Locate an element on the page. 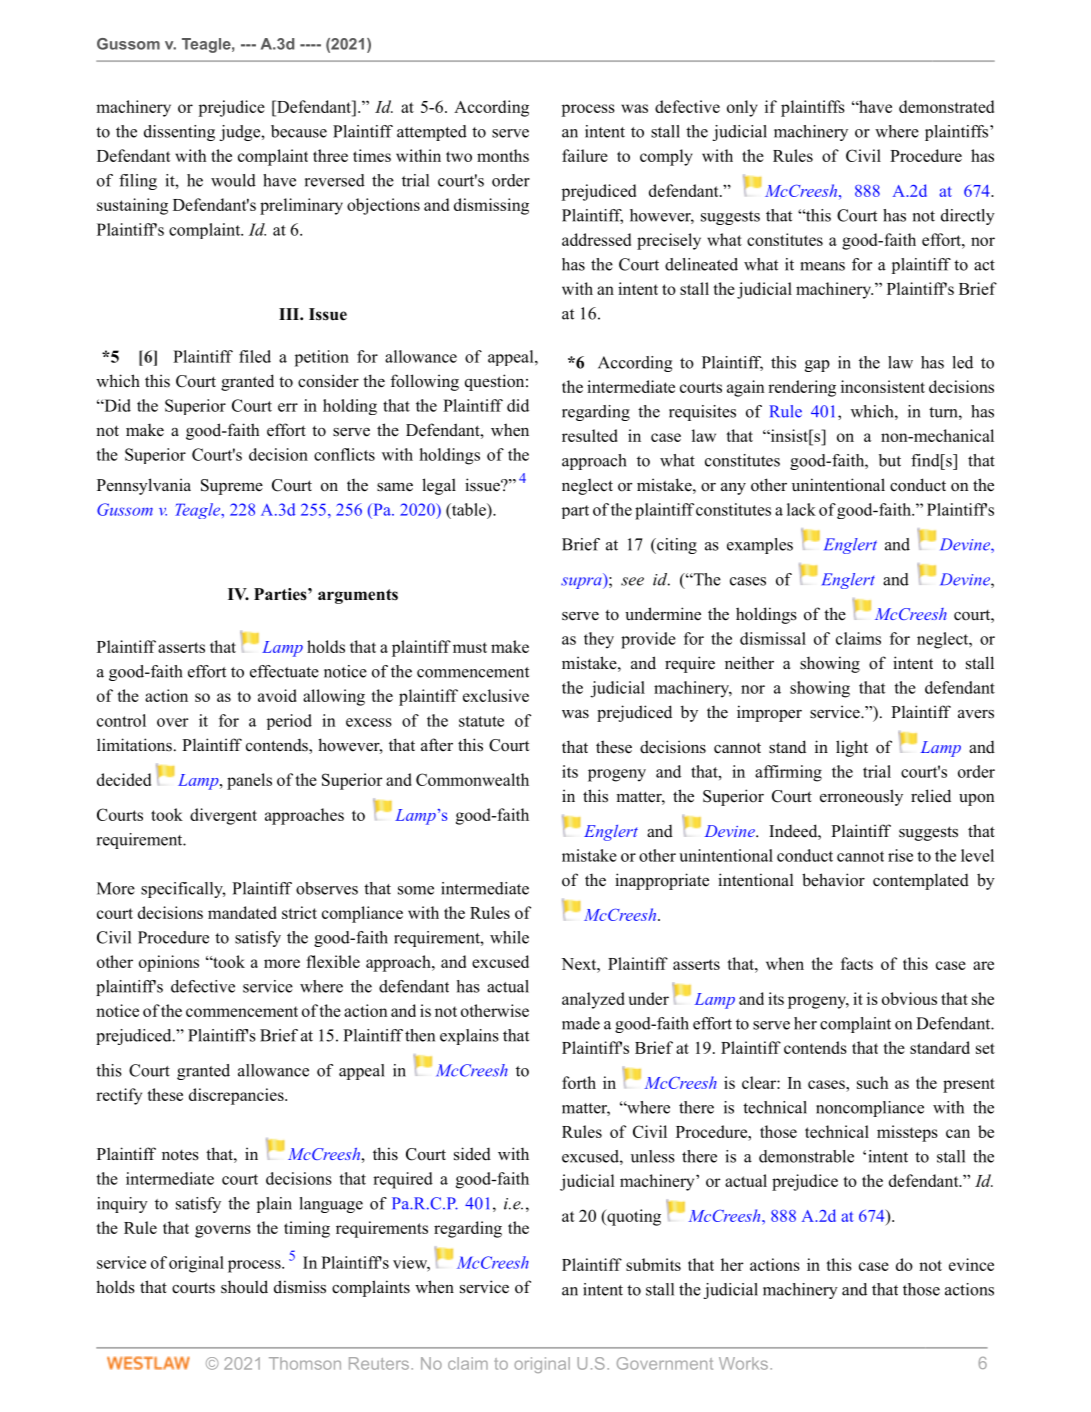 The height and width of the document is (1412, 1091). submits is located at coordinates (653, 1264).
